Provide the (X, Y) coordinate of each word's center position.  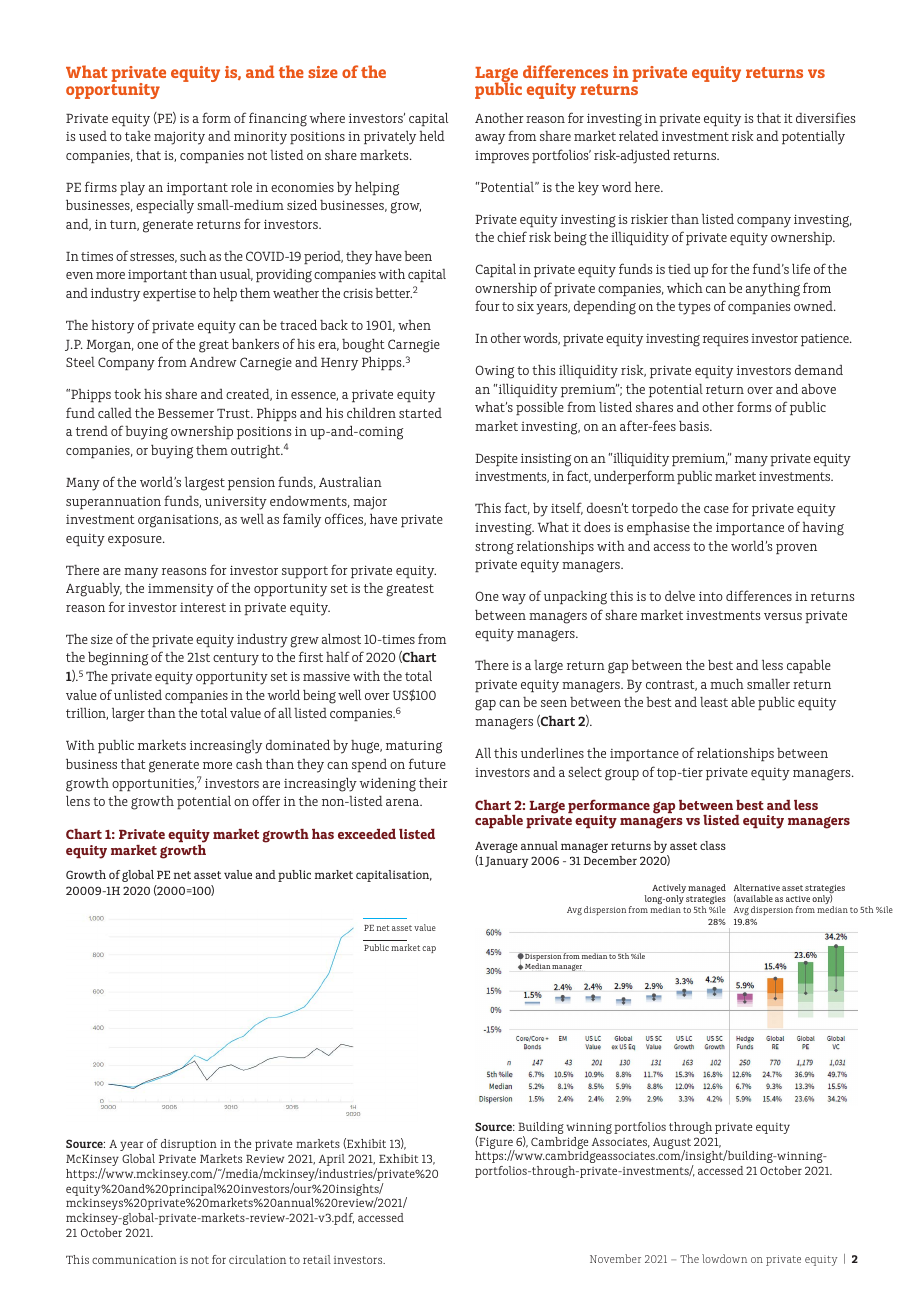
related (639, 136)
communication (134, 1260)
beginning (118, 659)
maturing (414, 747)
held (432, 136)
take (138, 136)
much (727, 684)
